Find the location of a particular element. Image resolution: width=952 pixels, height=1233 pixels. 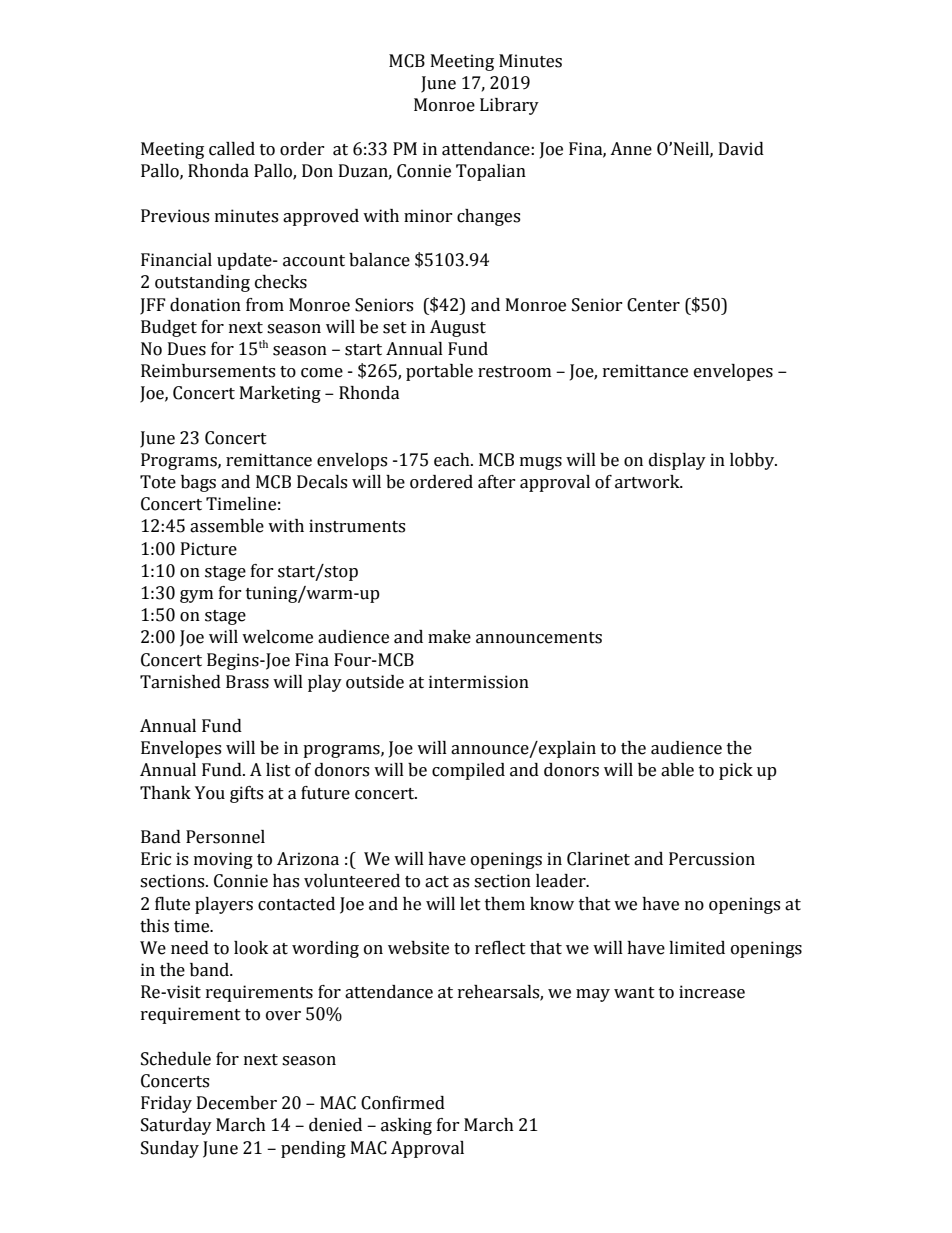

restroom is located at coordinates (514, 372).
